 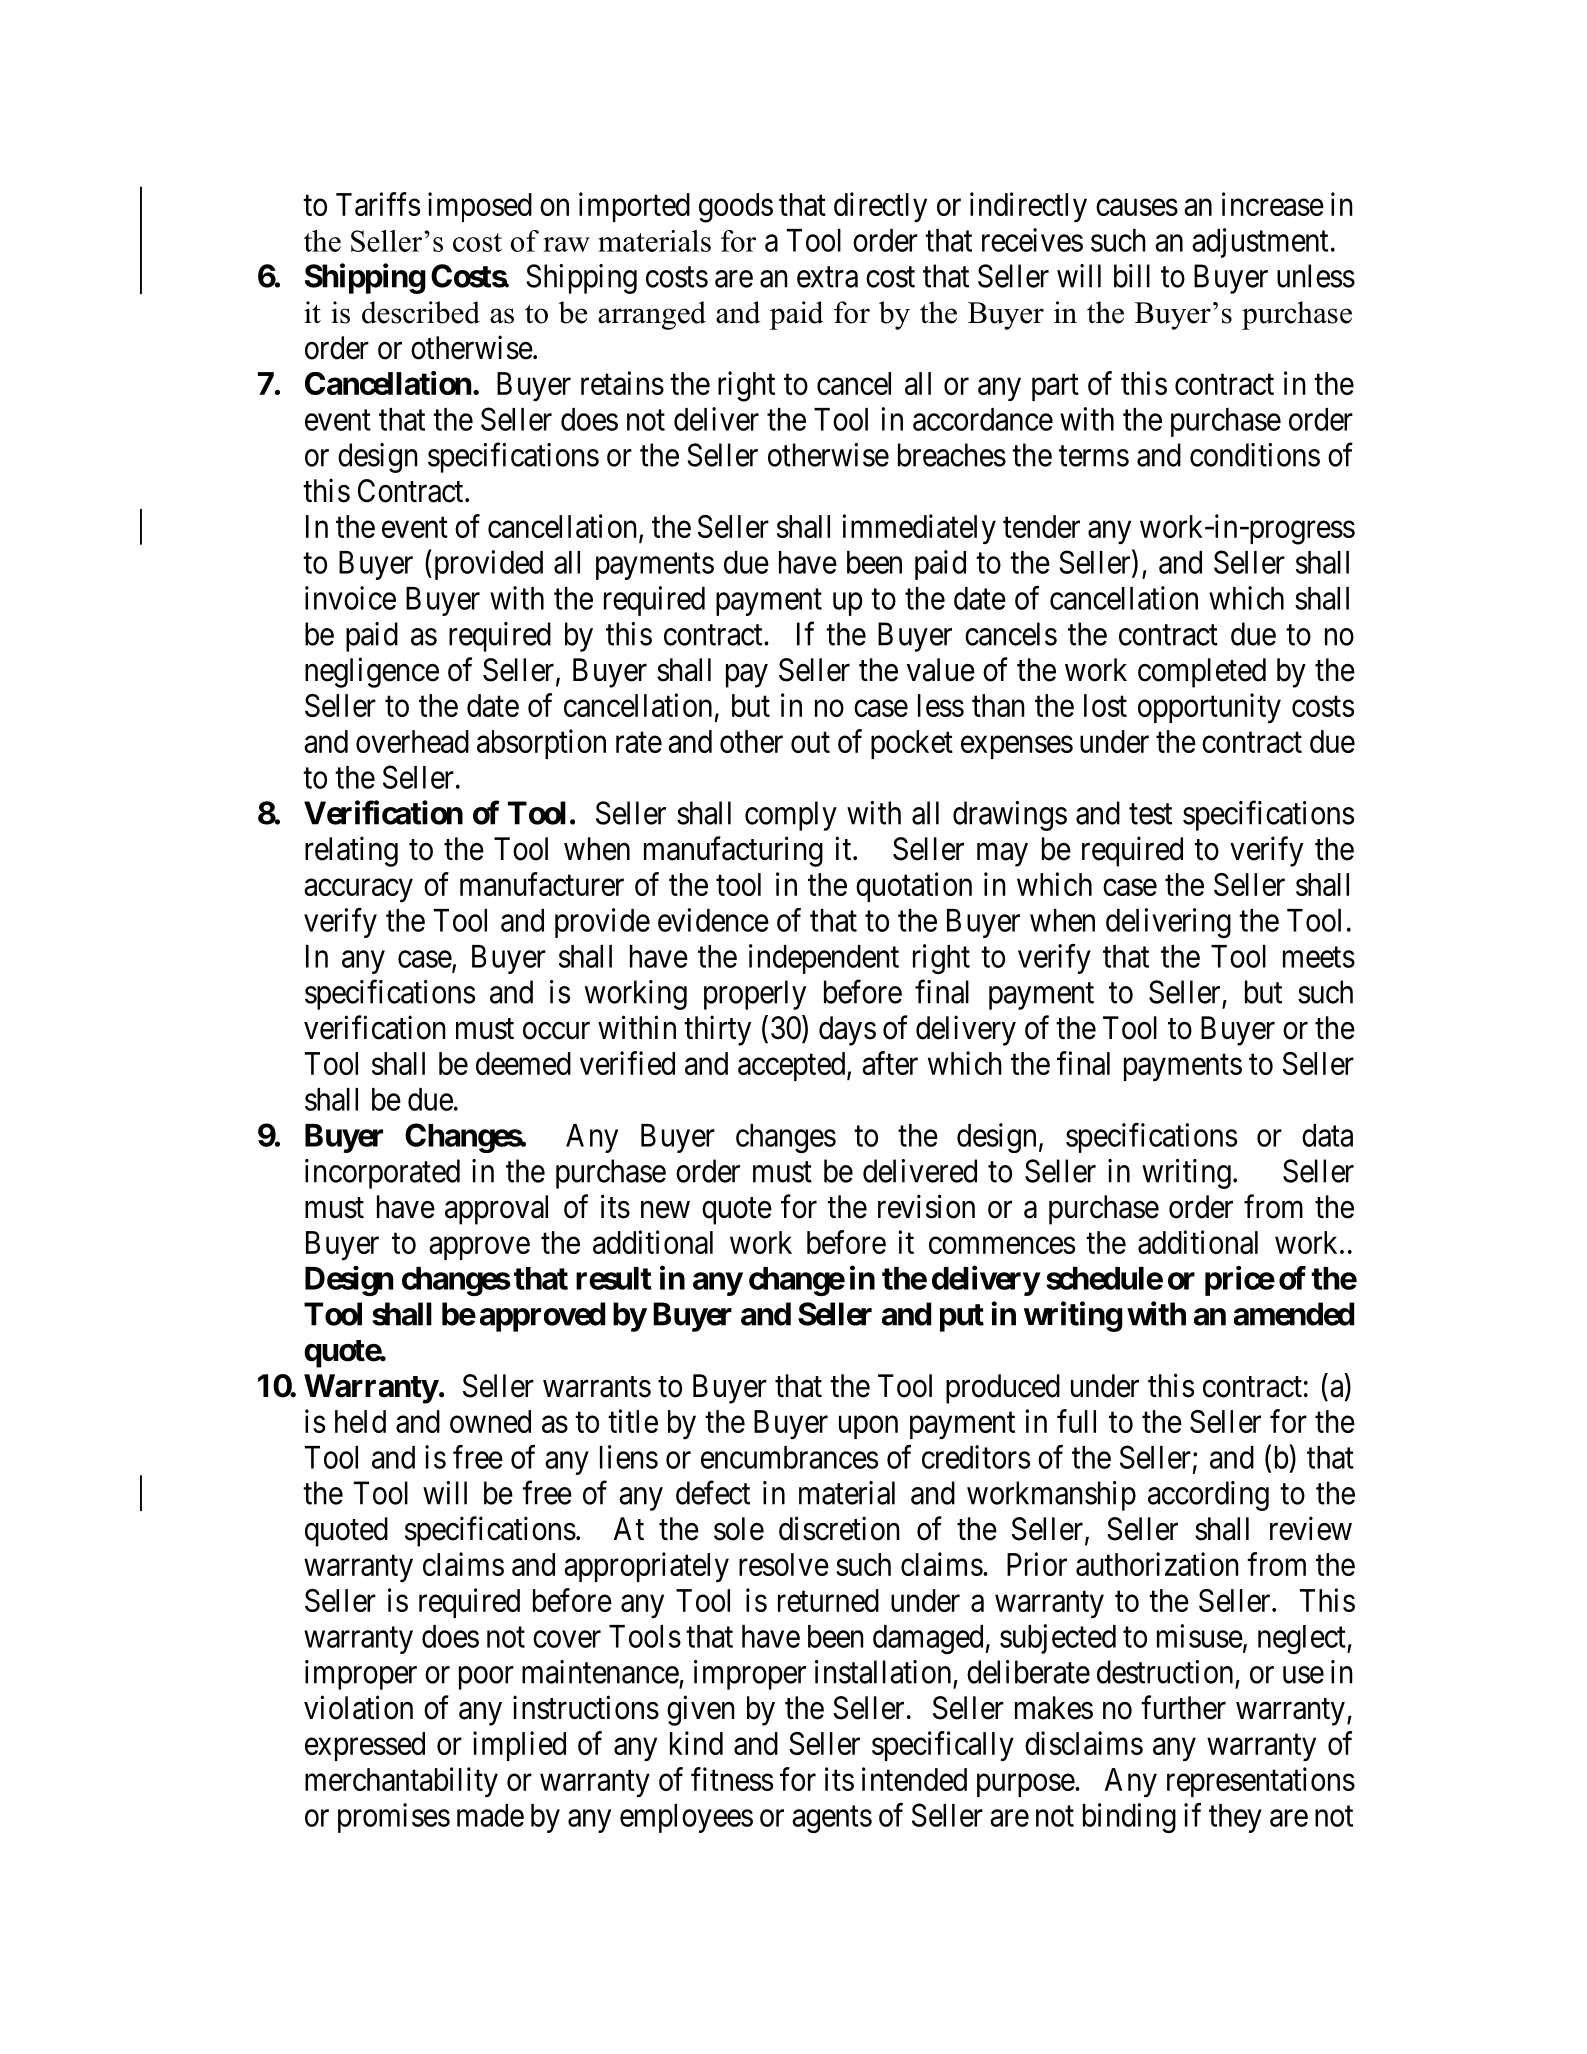 I want to click on owned, so click(x=490, y=1421).
